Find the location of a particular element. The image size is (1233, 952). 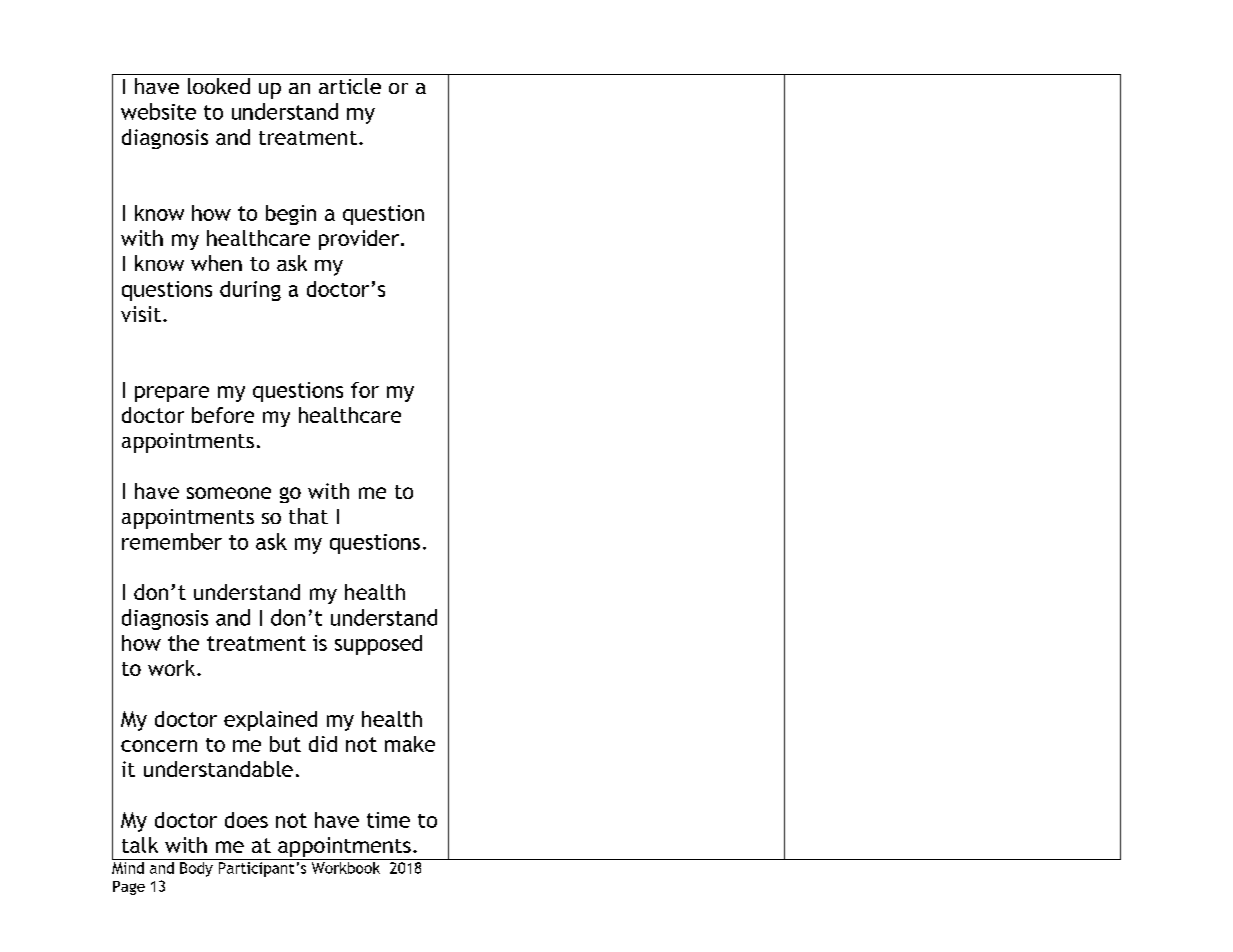

that is located at coordinates (308, 516).
